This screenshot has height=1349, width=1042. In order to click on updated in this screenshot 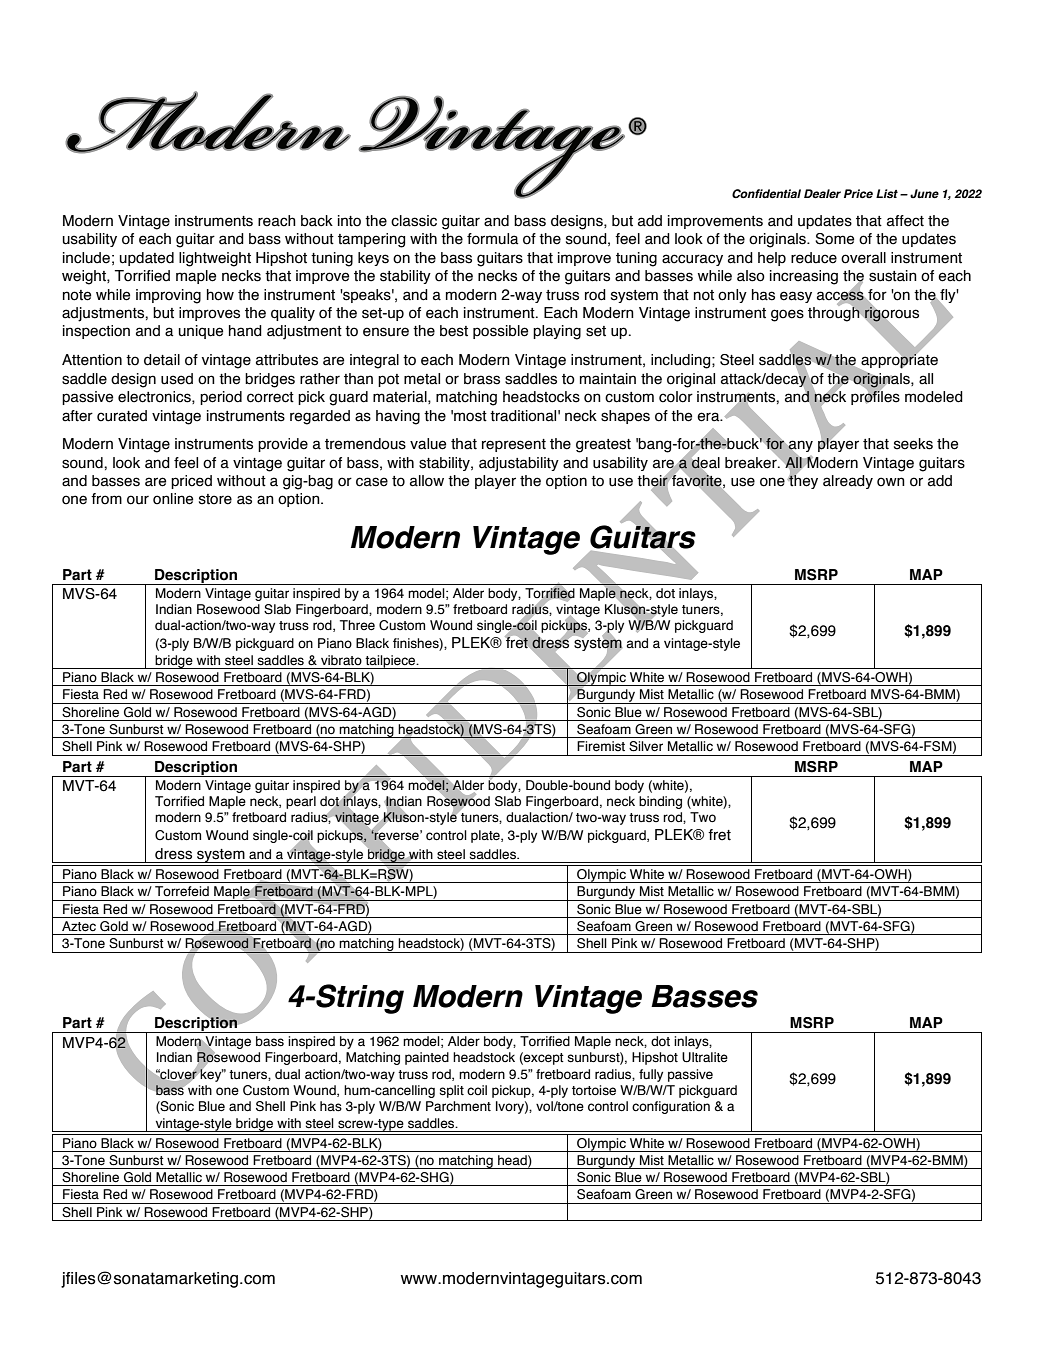, I will do `click(147, 259)`.
